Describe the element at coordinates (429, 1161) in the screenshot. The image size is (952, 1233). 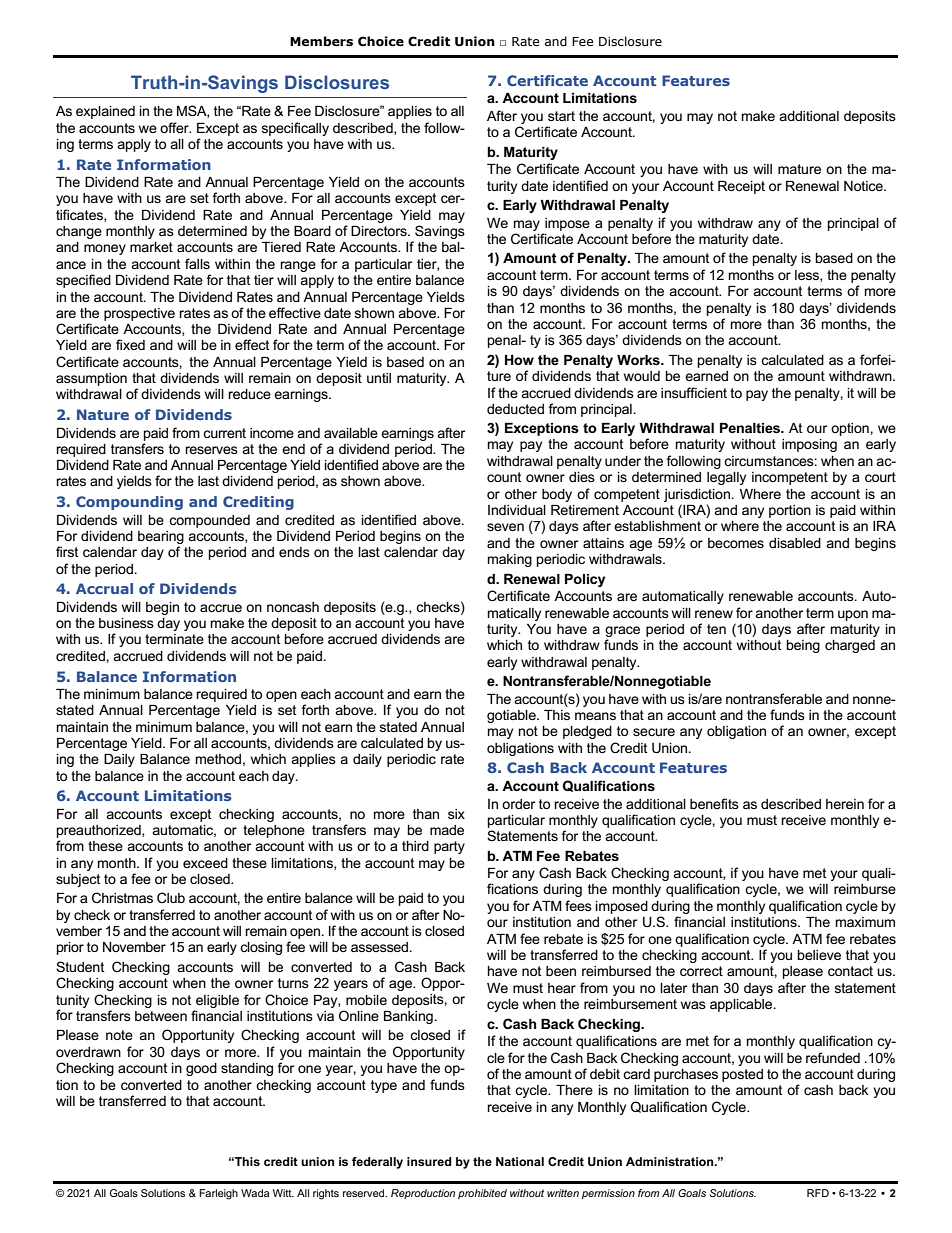
I see `insured` at that location.
